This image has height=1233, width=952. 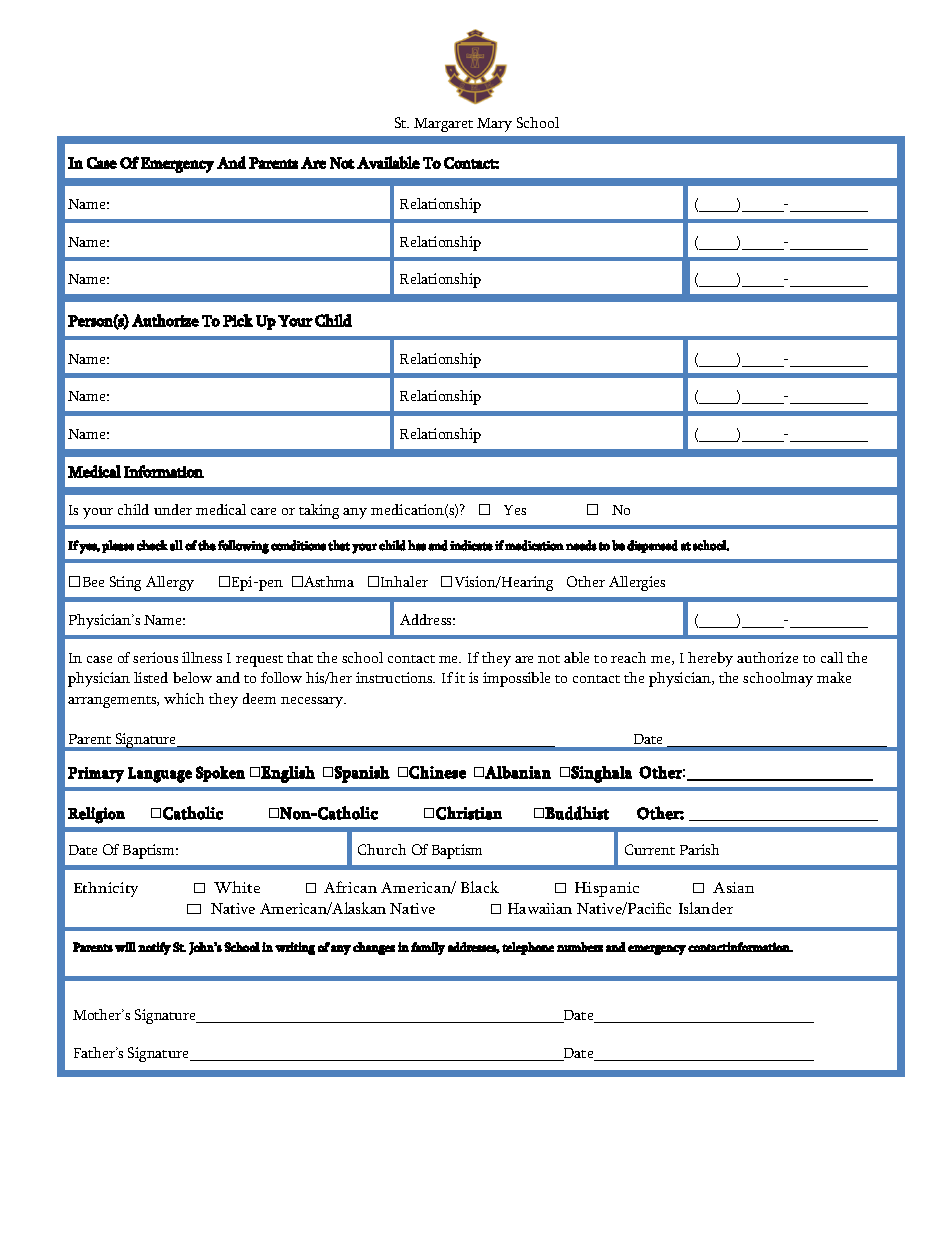 What do you see at coordinates (428, 948) in the image?
I see `family` at bounding box center [428, 948].
